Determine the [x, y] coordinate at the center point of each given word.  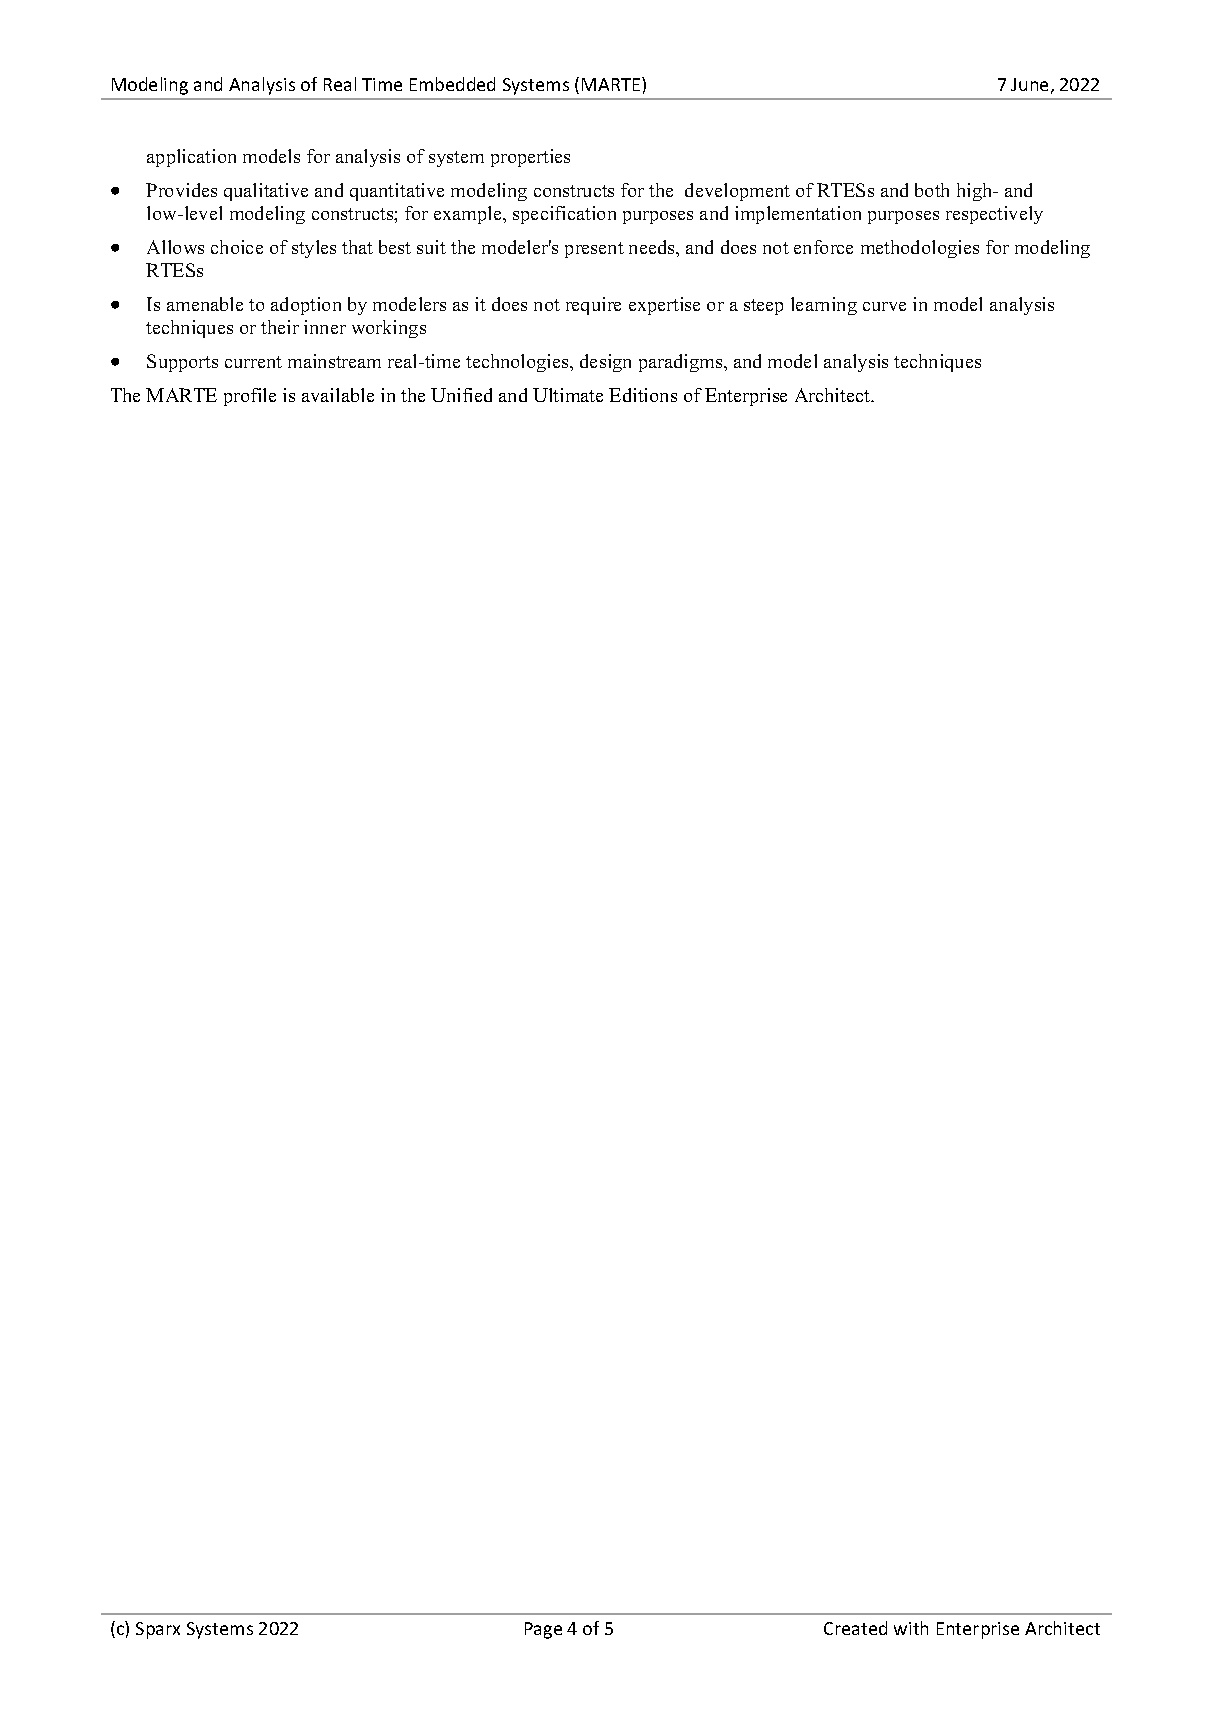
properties [530, 158]
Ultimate [568, 395]
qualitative [266, 192]
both [932, 190]
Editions [643, 395]
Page [543, 1630]
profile [250, 397]
